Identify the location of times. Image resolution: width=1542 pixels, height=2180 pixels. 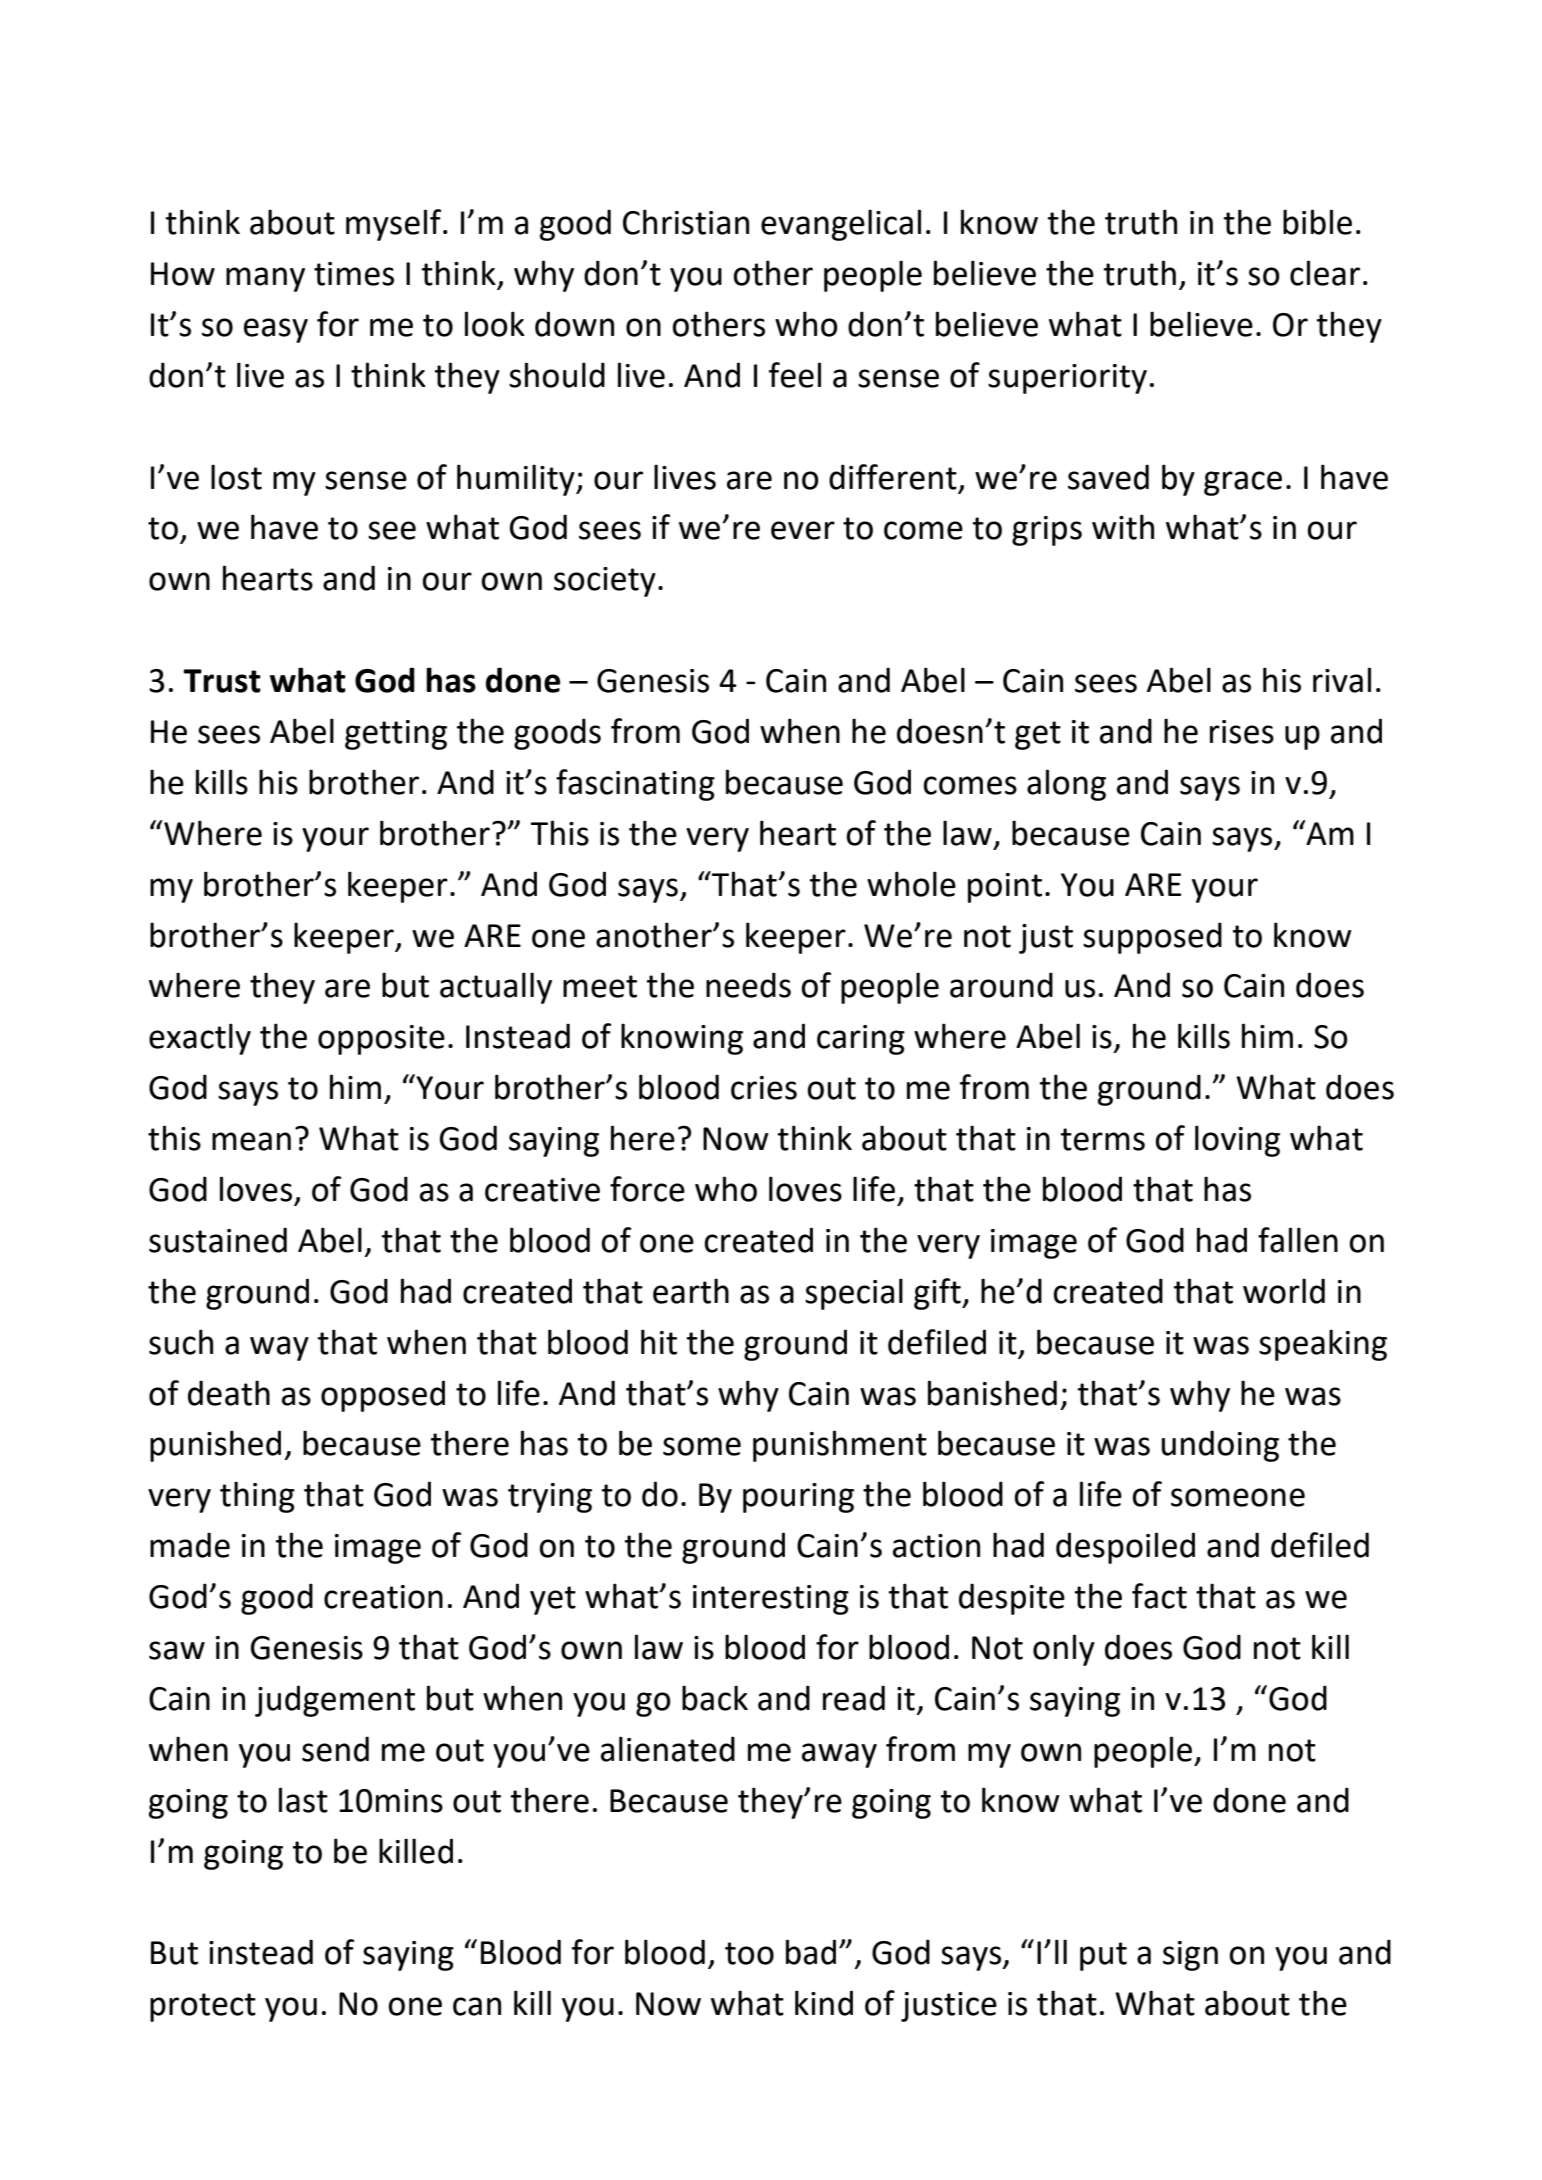
(354, 274).
